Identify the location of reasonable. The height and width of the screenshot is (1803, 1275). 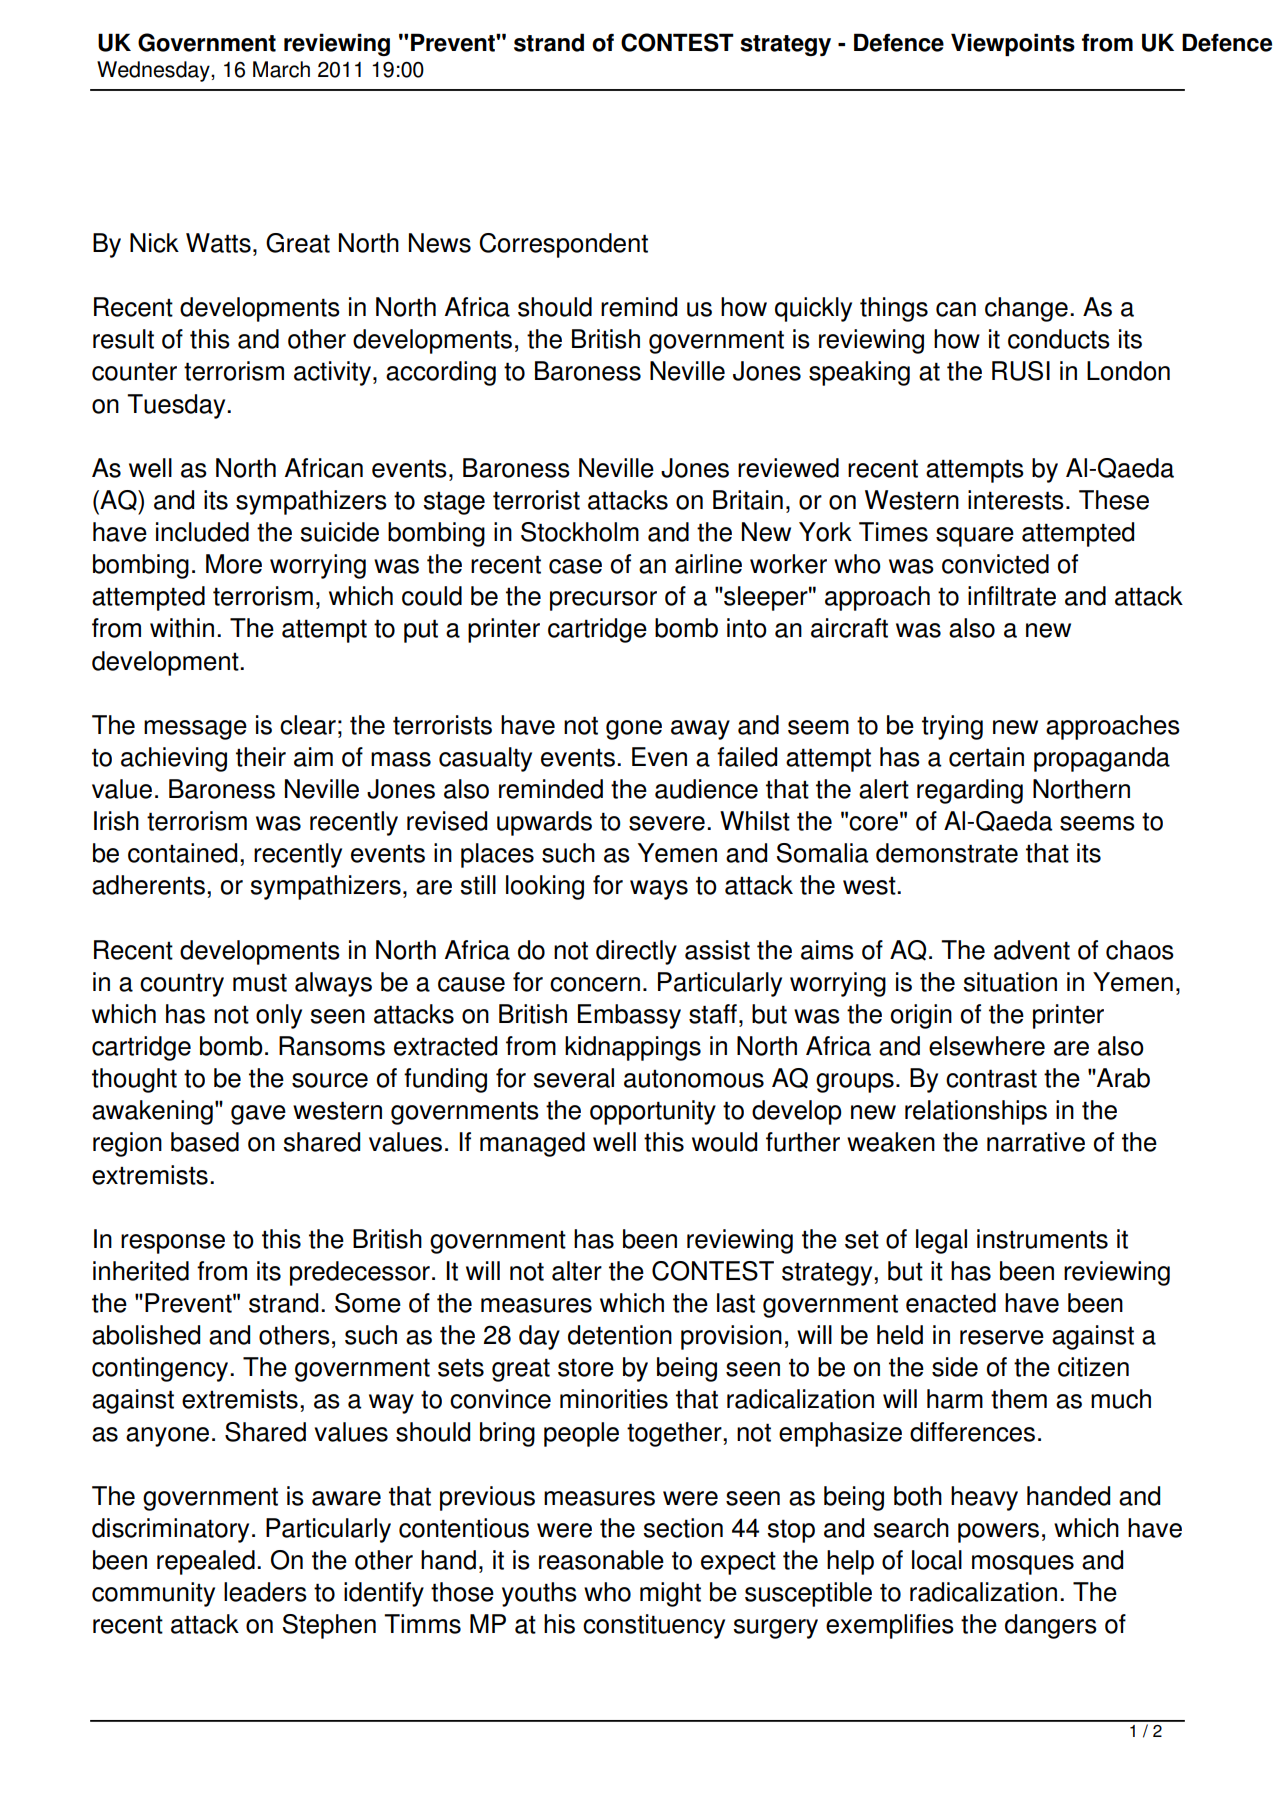
(601, 1560).
